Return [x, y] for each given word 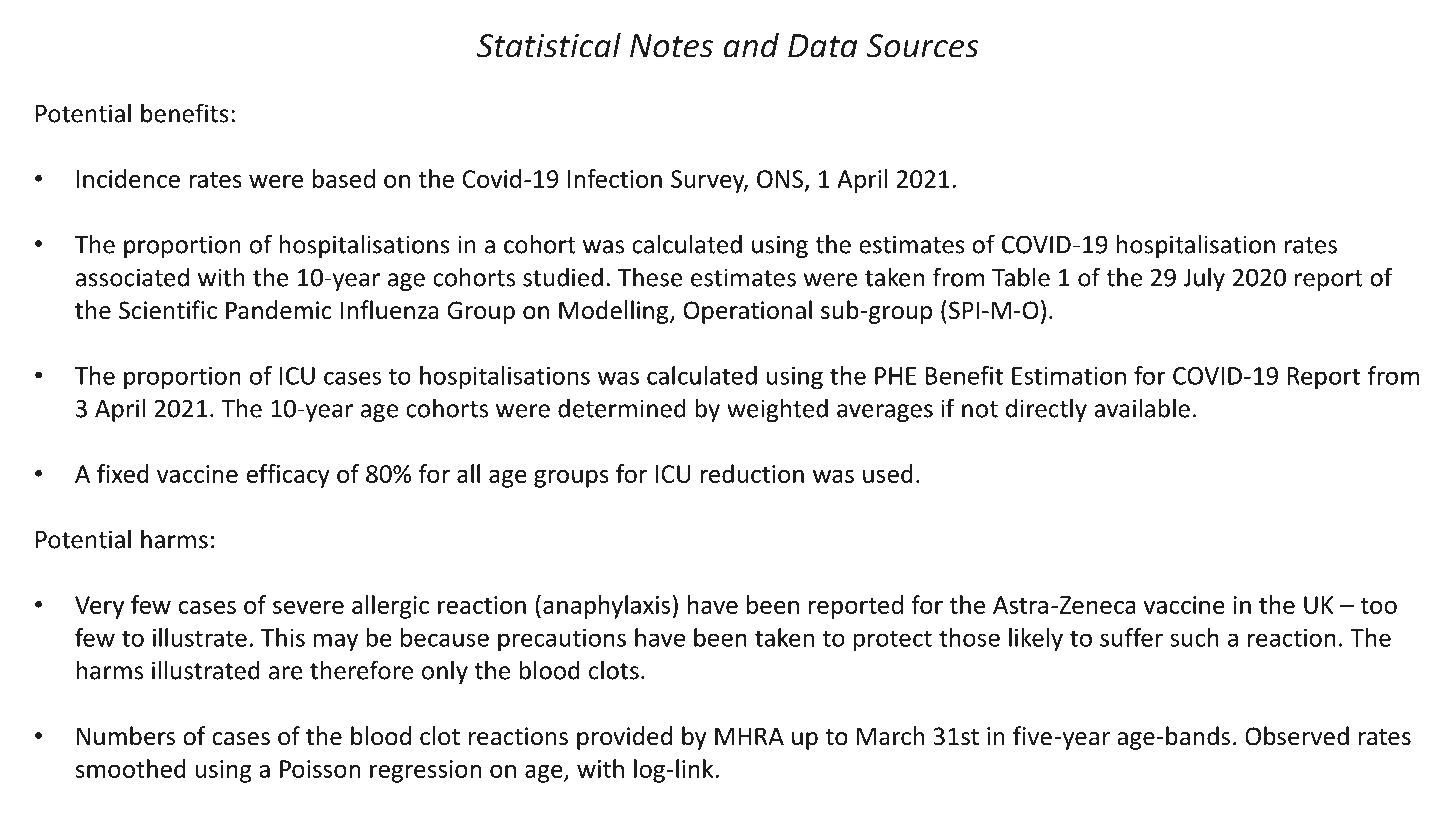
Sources [922, 46]
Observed [1297, 736]
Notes [671, 46]
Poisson [320, 769]
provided [624, 738]
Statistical [549, 45]
